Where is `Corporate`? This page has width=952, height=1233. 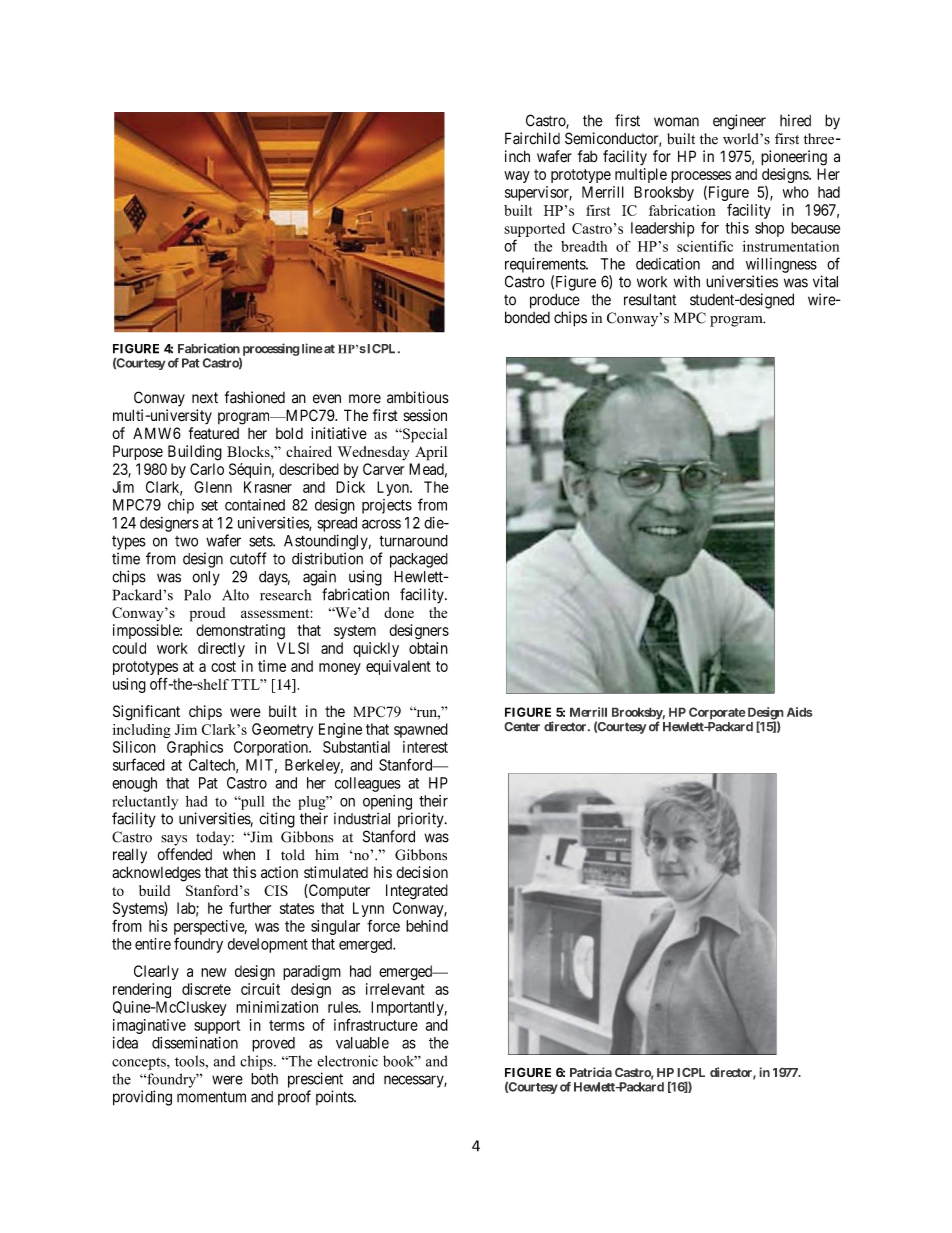 Corporate is located at coordinates (717, 713).
